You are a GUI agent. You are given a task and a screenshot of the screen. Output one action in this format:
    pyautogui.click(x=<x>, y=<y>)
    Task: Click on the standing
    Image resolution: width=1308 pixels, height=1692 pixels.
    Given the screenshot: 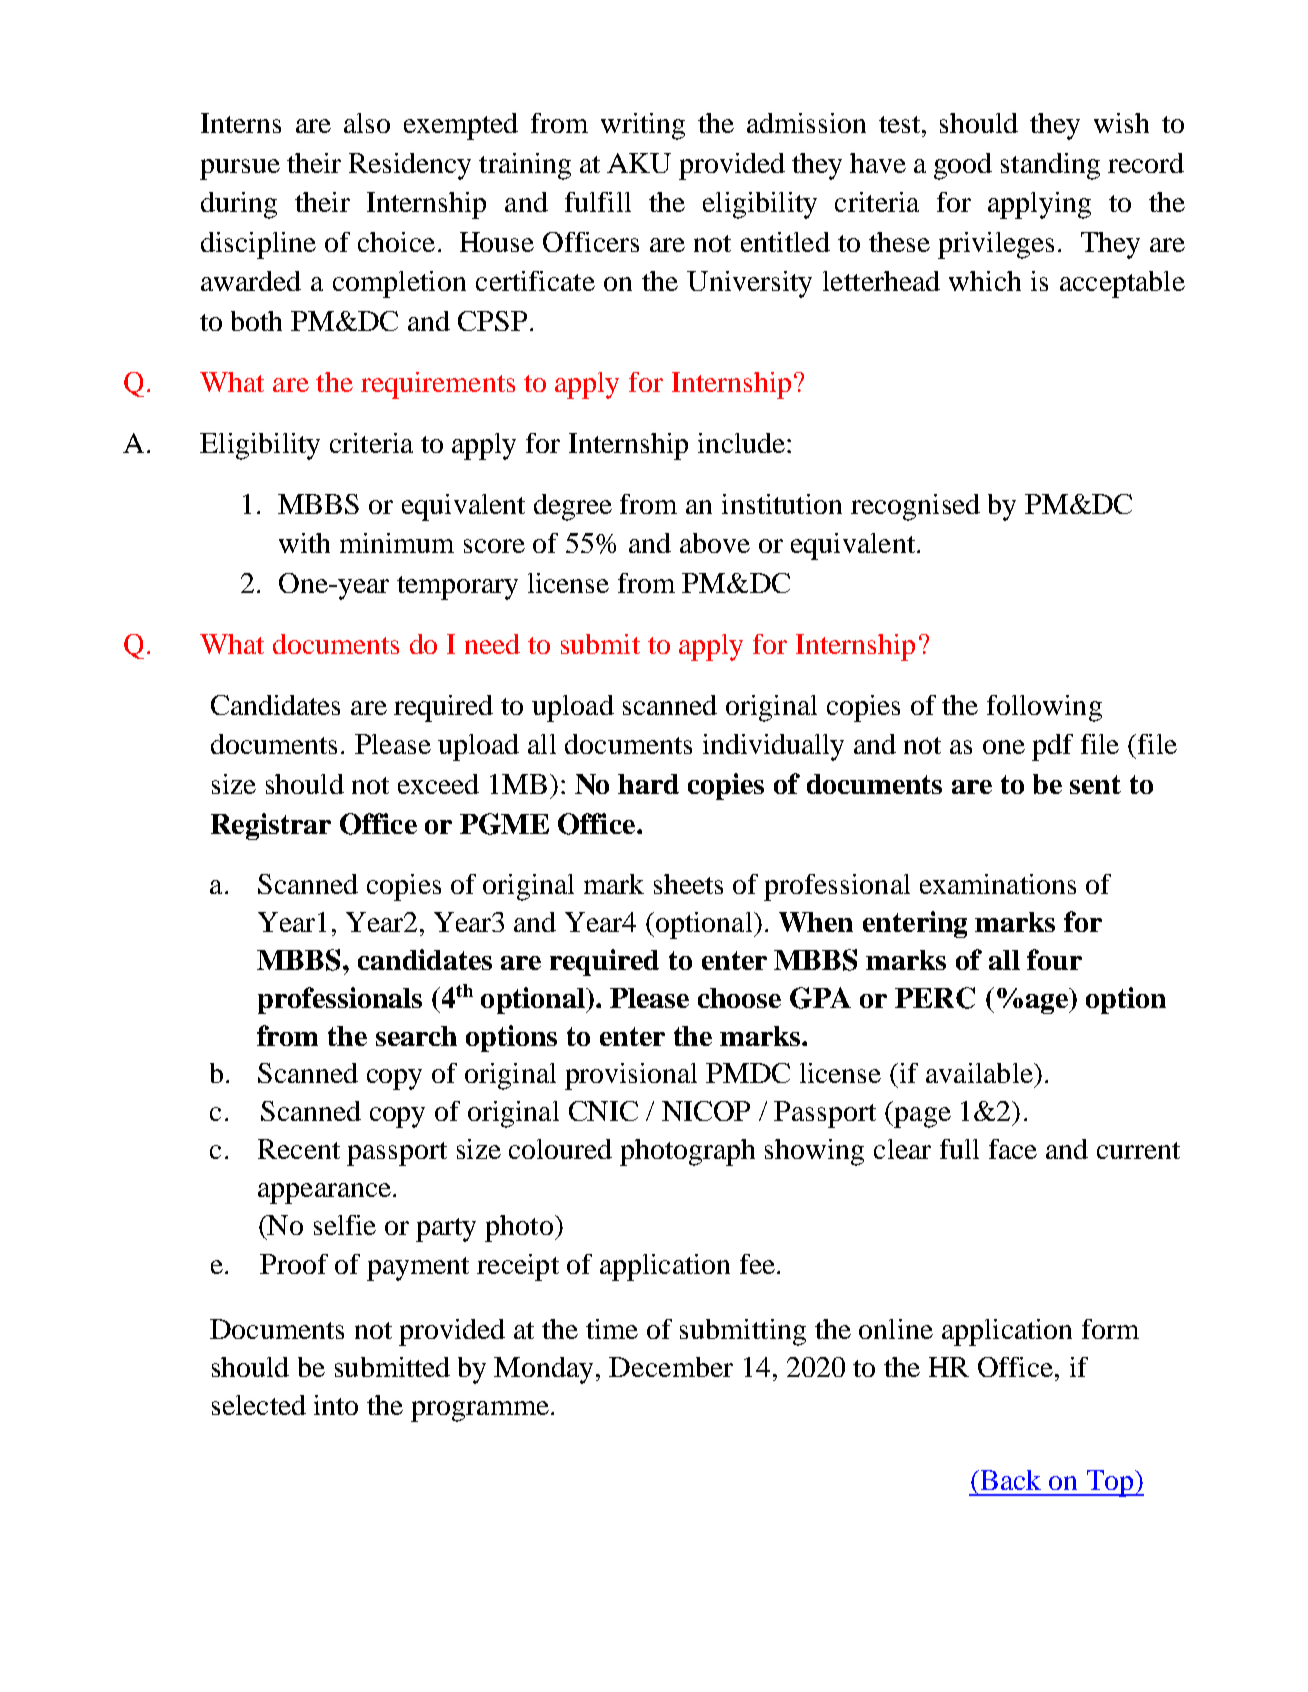 What is the action you would take?
    pyautogui.click(x=1050, y=166)
